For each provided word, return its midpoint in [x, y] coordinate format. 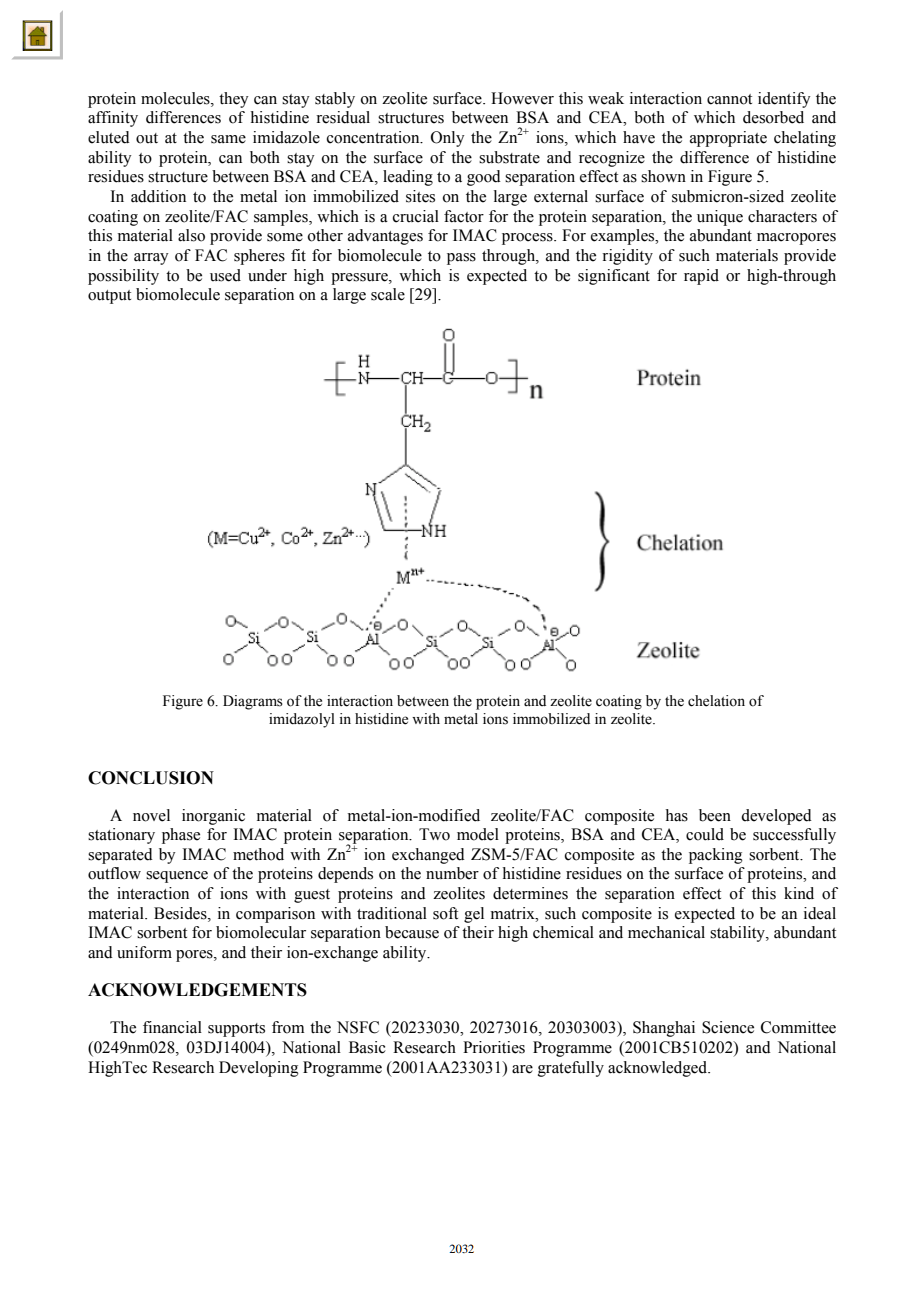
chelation [716, 701]
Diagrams [253, 702]
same [228, 139]
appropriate [728, 139]
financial [172, 1027]
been [715, 815]
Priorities [494, 1047]
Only [448, 139]
